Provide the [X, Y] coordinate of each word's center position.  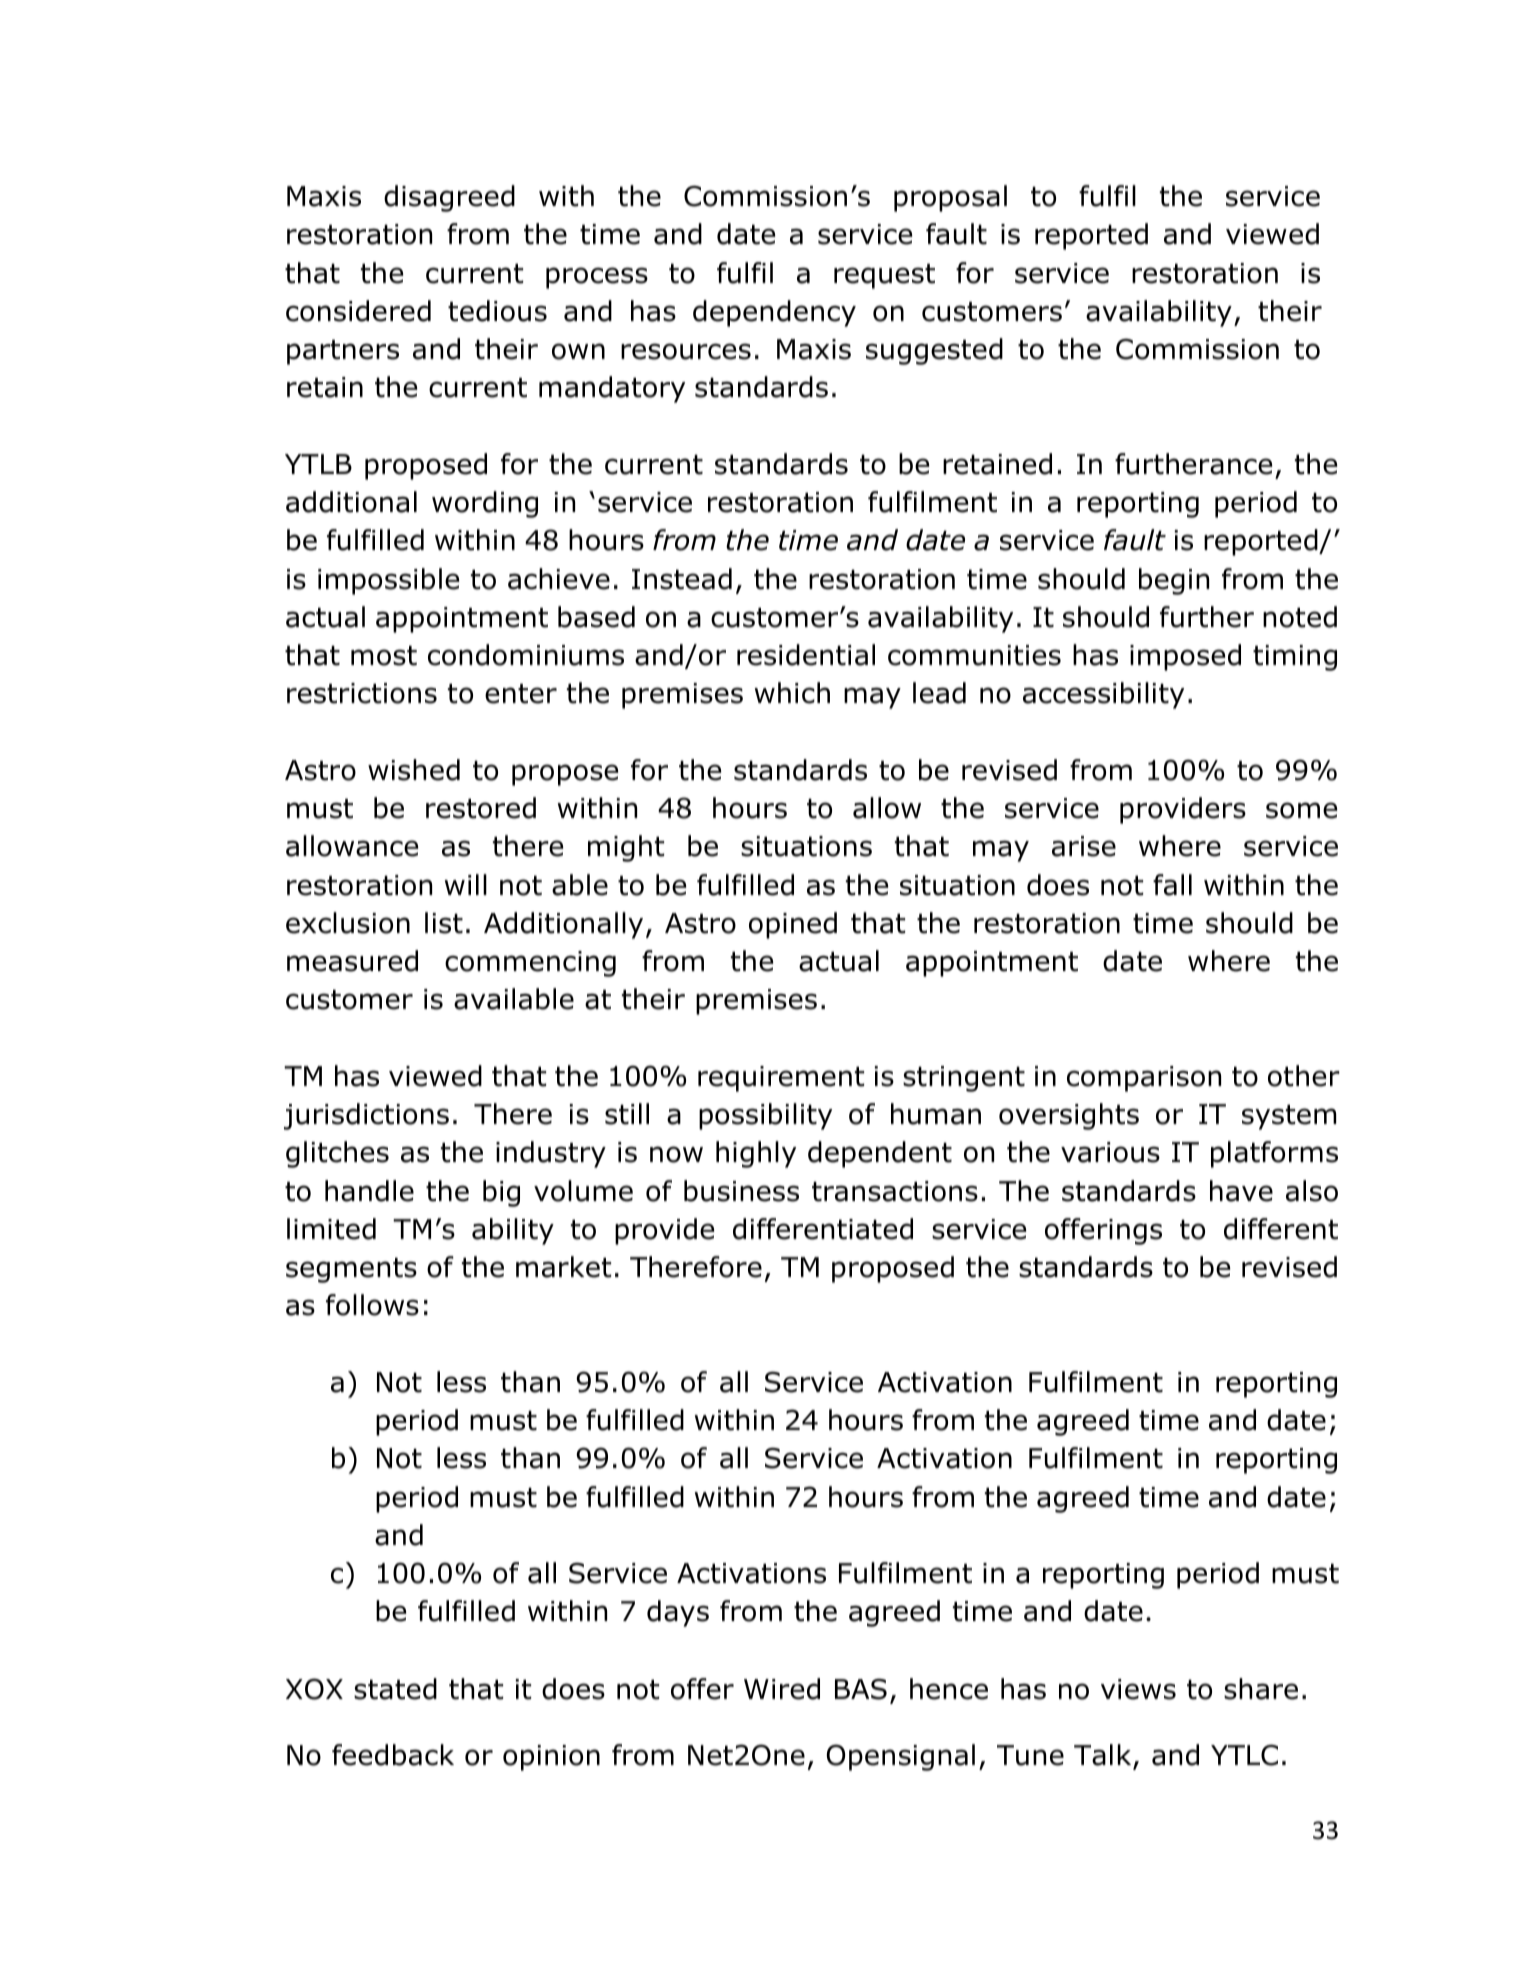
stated [395, 1689]
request [884, 276]
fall [1172, 885]
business [741, 1191]
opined [793, 925]
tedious [497, 311]
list [444, 923]
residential [806, 655]
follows [372, 1305]
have [1241, 1191]
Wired [782, 1689]
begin [1174, 581]
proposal [950, 198]
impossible [388, 581]
